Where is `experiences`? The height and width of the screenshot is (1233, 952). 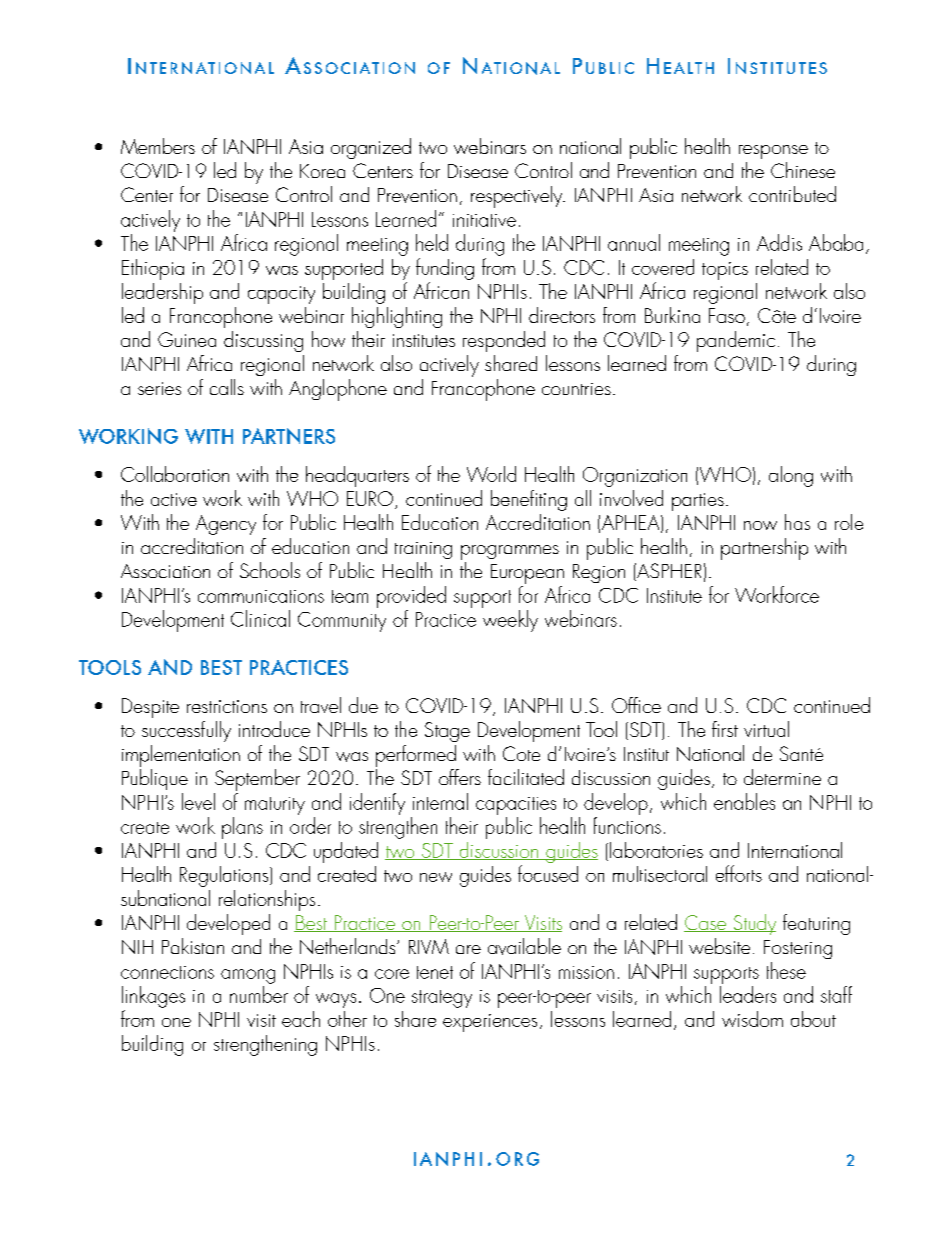
experiences is located at coordinates (490, 1023).
